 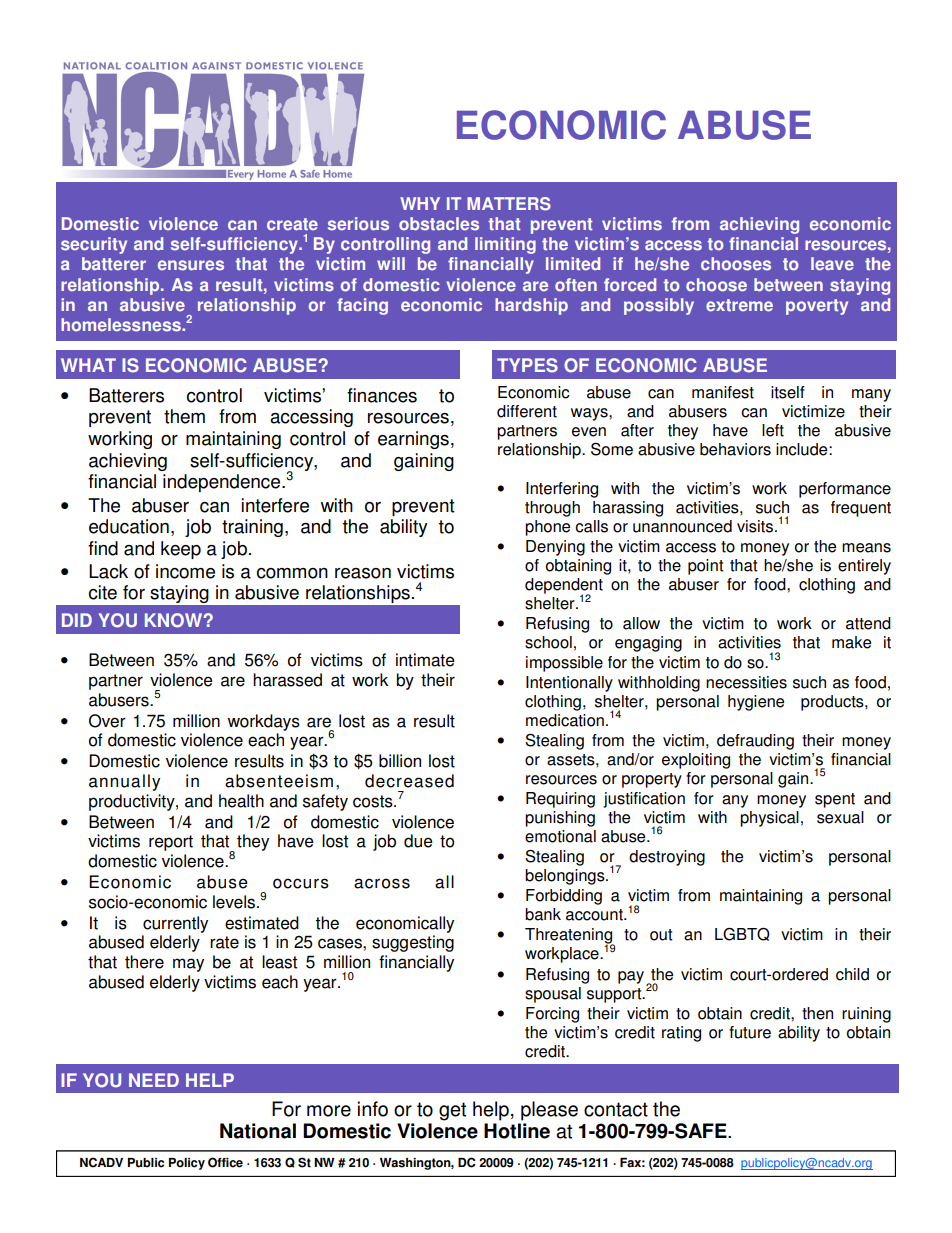 I want to click on earnings, so click(x=413, y=440).
